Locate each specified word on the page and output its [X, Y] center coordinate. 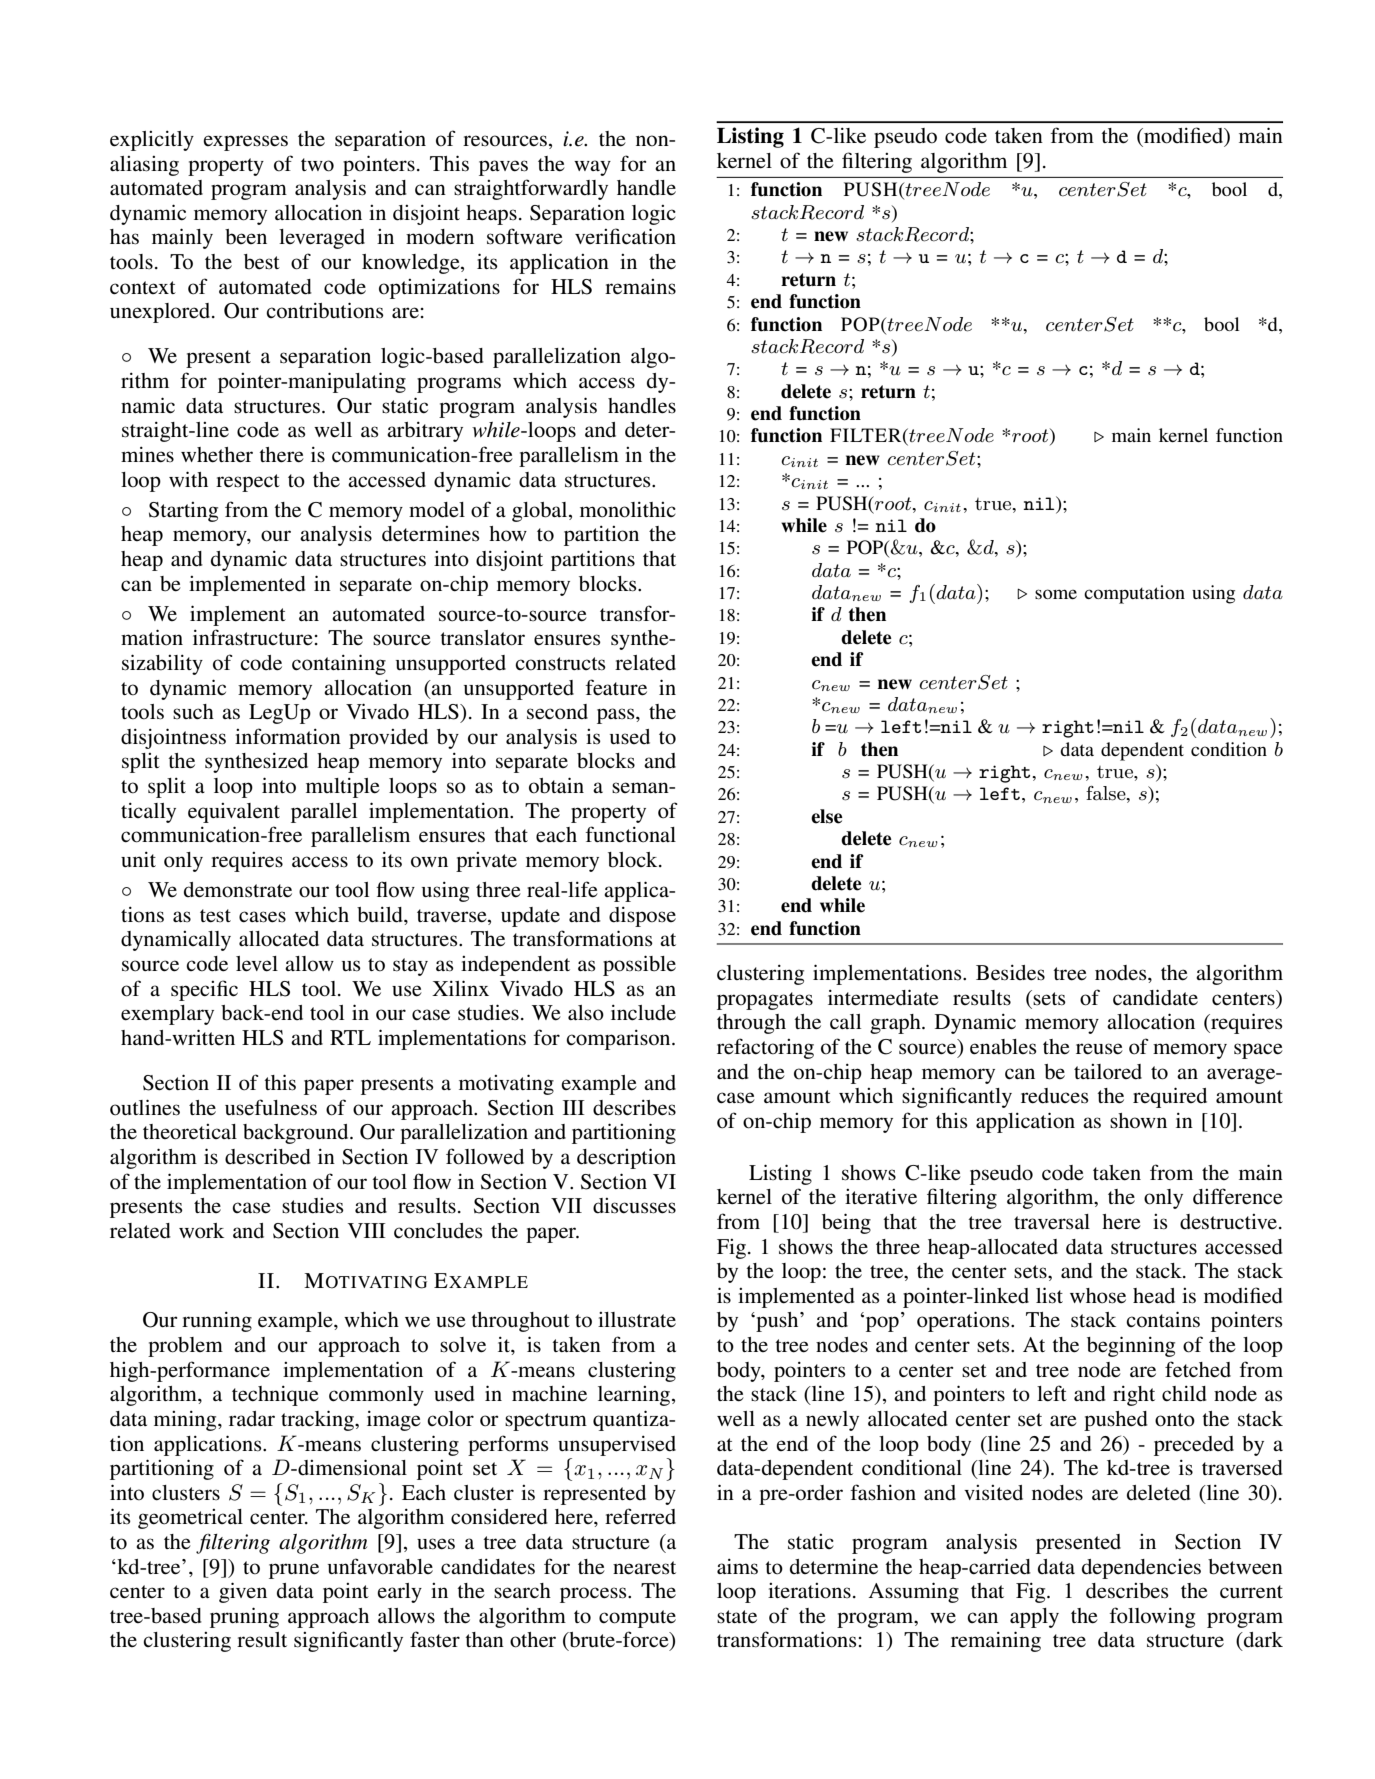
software [525, 236]
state [737, 1617]
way [592, 168]
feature [616, 687]
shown [1138, 1121]
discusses [634, 1206]
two [317, 165]
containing [339, 664]
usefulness [271, 1107]
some [1056, 594]
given [243, 1592]
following [1152, 1617]
